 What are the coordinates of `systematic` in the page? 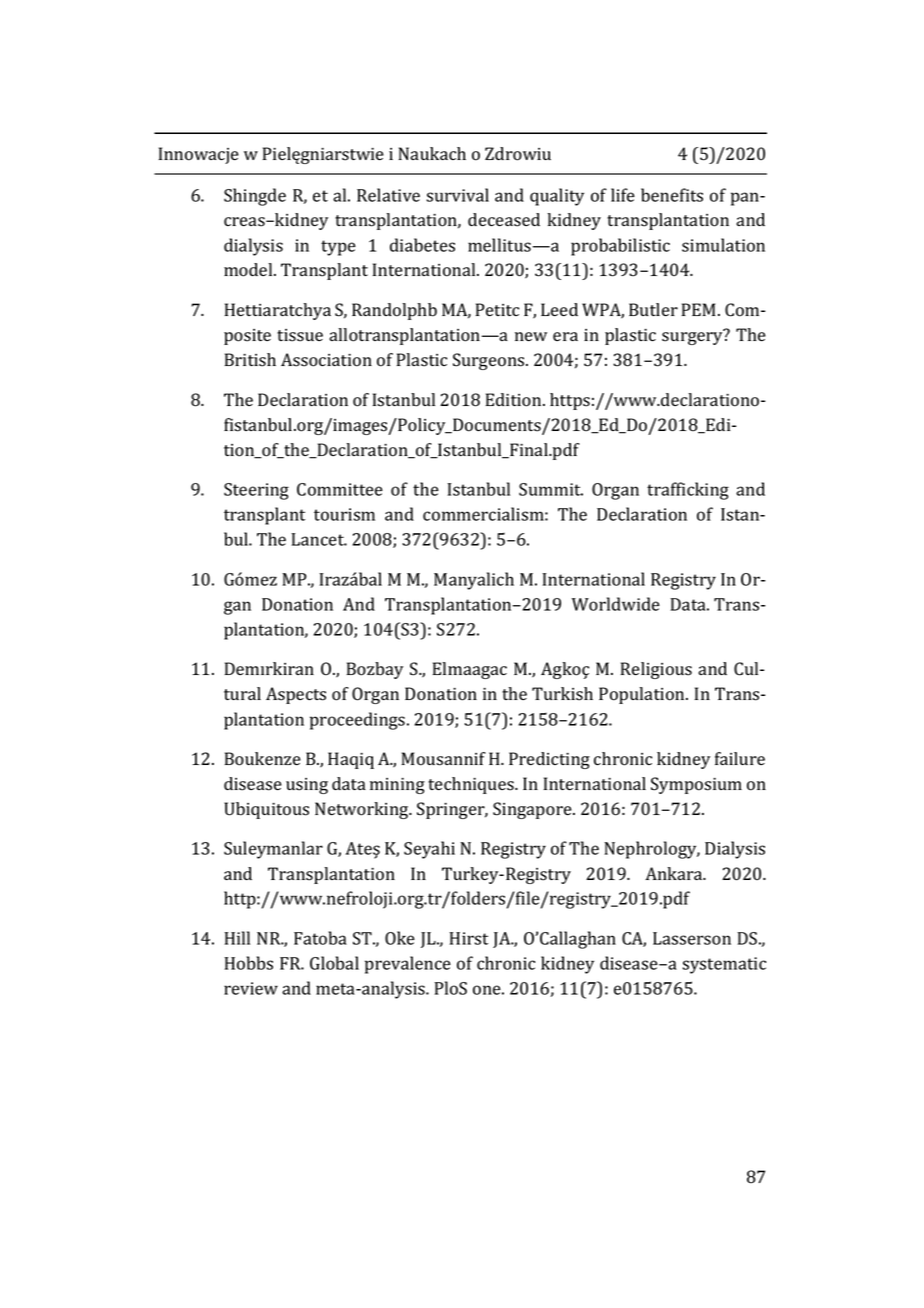 It's located at (724, 965).
